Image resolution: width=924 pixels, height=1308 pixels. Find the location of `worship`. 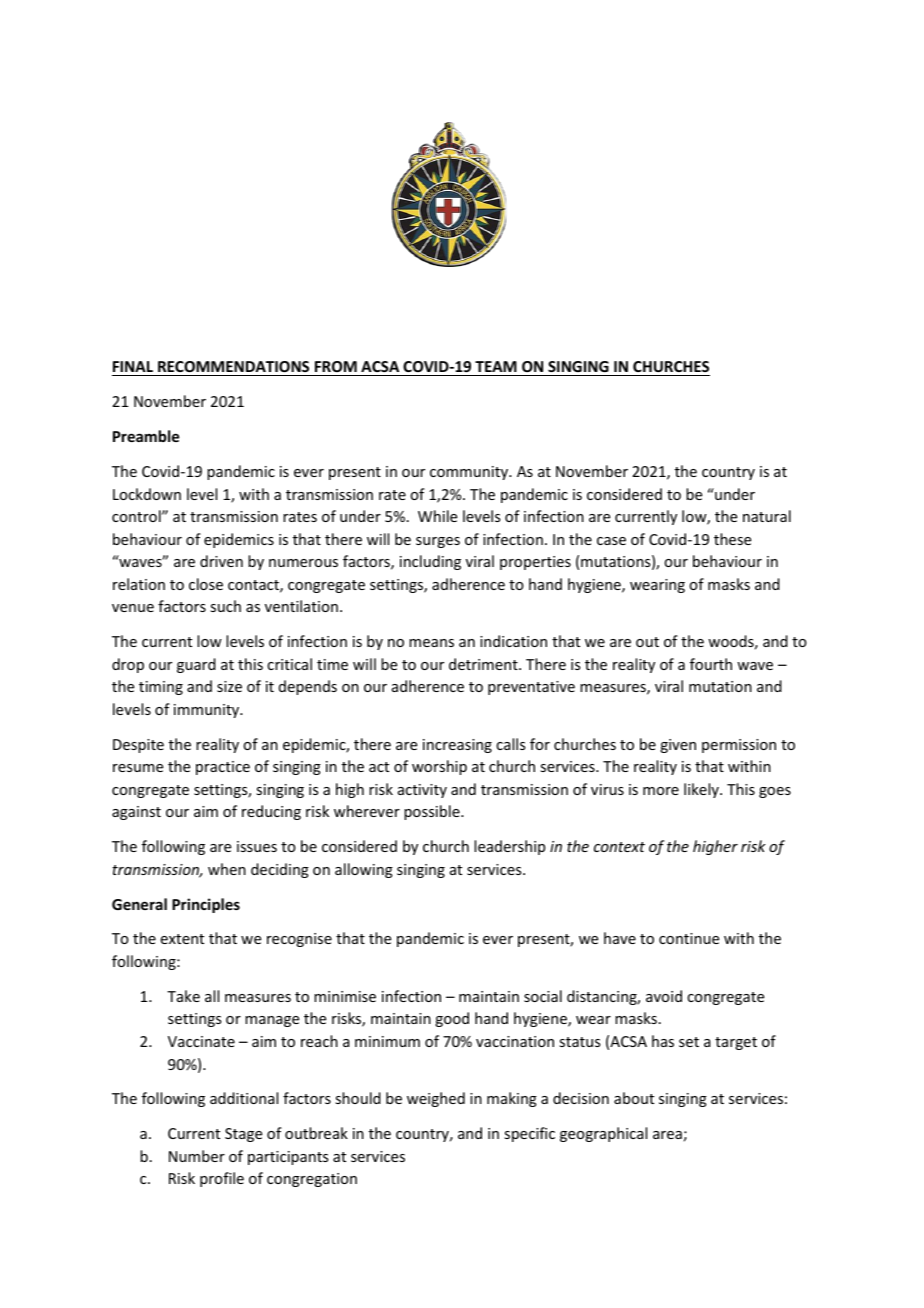

worship is located at coordinates (439, 767).
